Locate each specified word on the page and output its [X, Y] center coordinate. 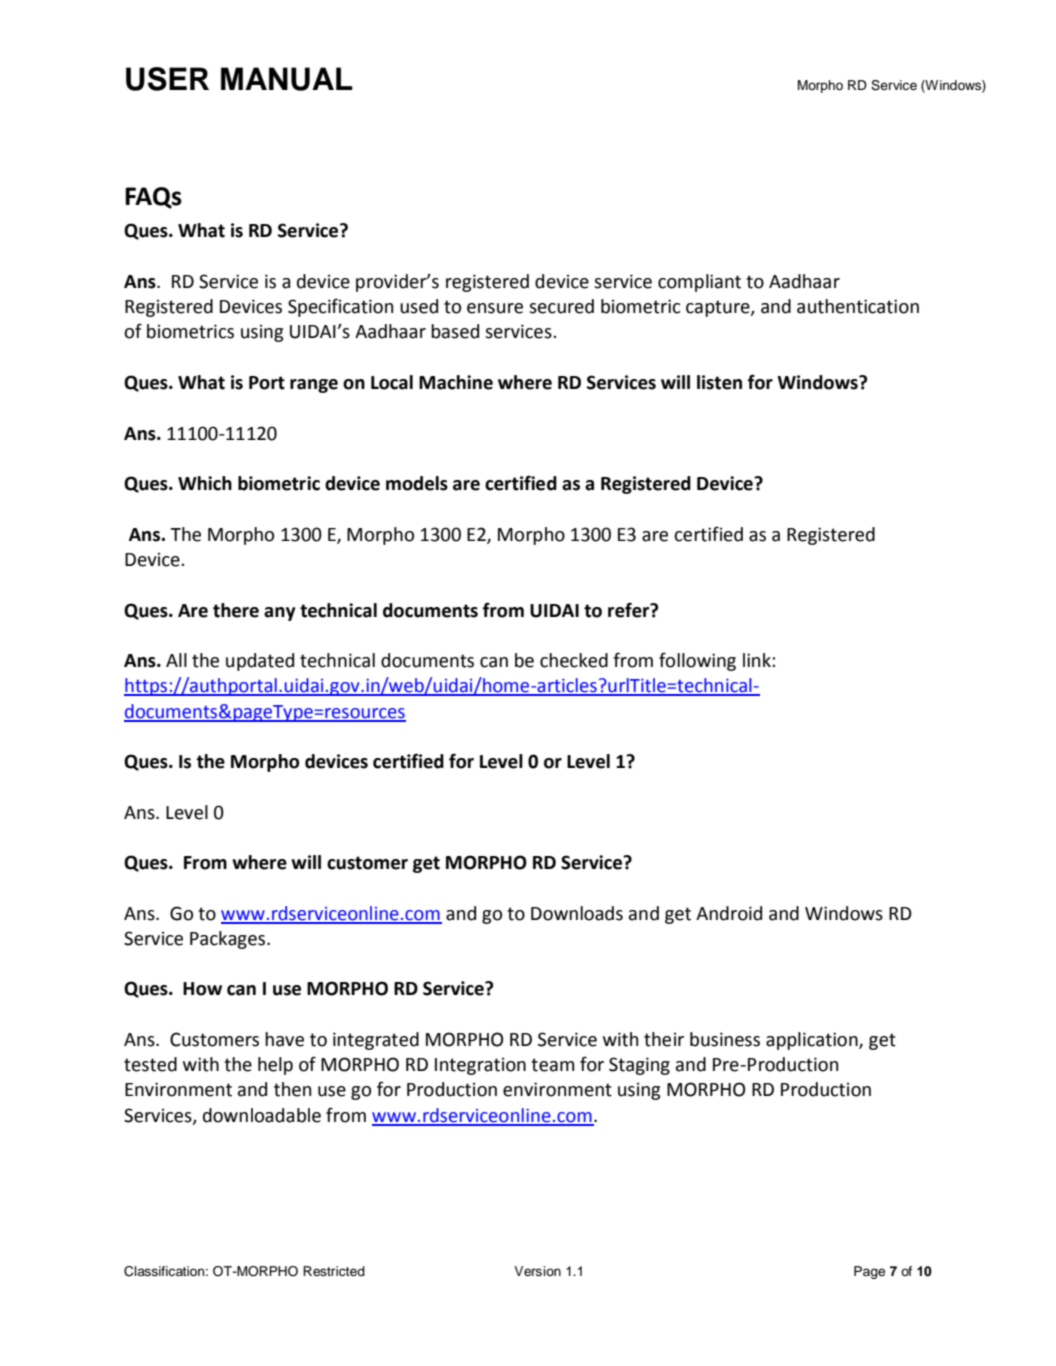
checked [574, 660]
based [455, 331]
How [202, 989]
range [314, 386]
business [725, 1039]
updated [260, 662]
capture [719, 308]
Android [729, 913]
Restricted [334, 1271]
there [236, 610]
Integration [480, 1066]
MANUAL [287, 79]
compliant [699, 283]
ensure [495, 308]
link [758, 660]
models [417, 483]
